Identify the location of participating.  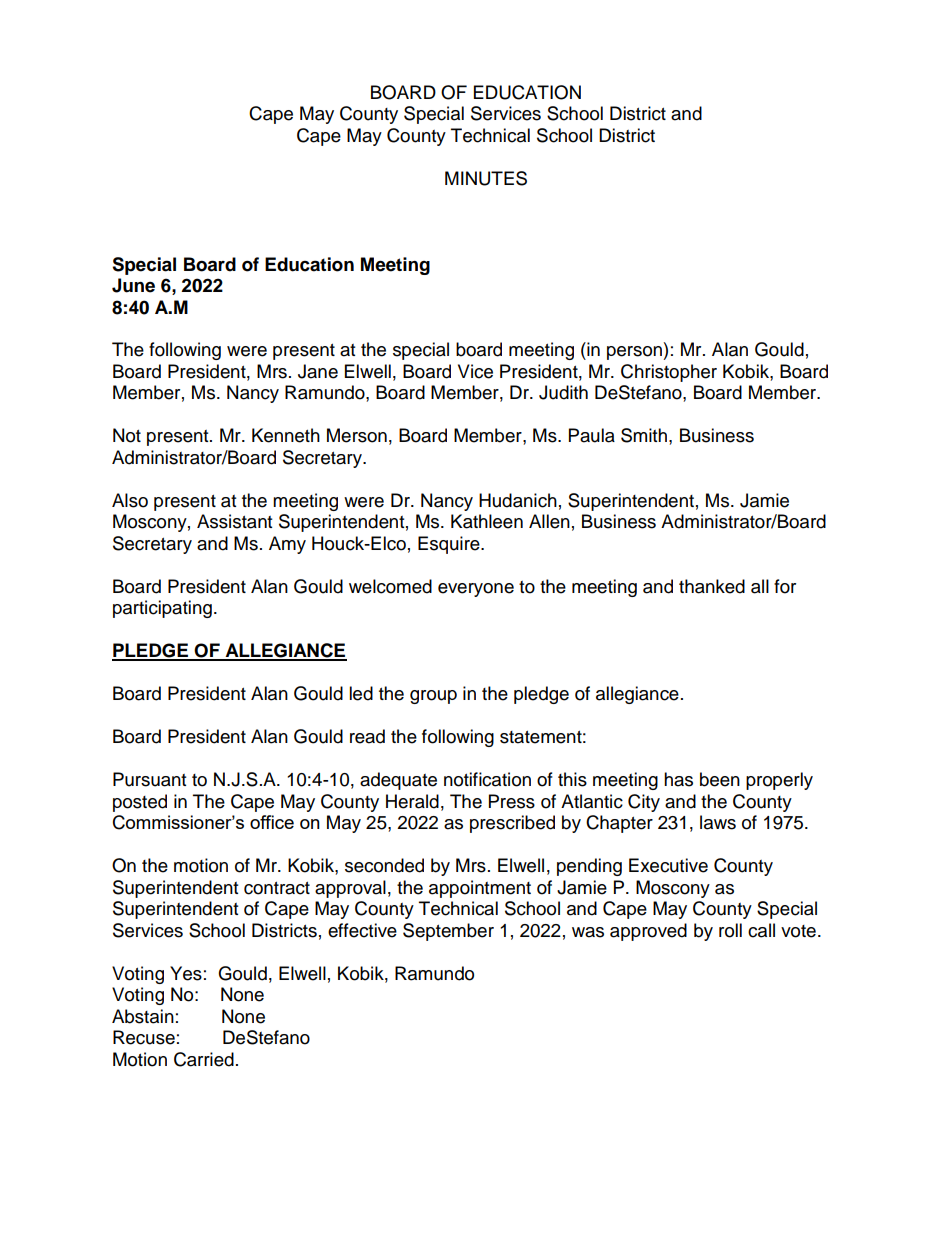
(162, 609).
